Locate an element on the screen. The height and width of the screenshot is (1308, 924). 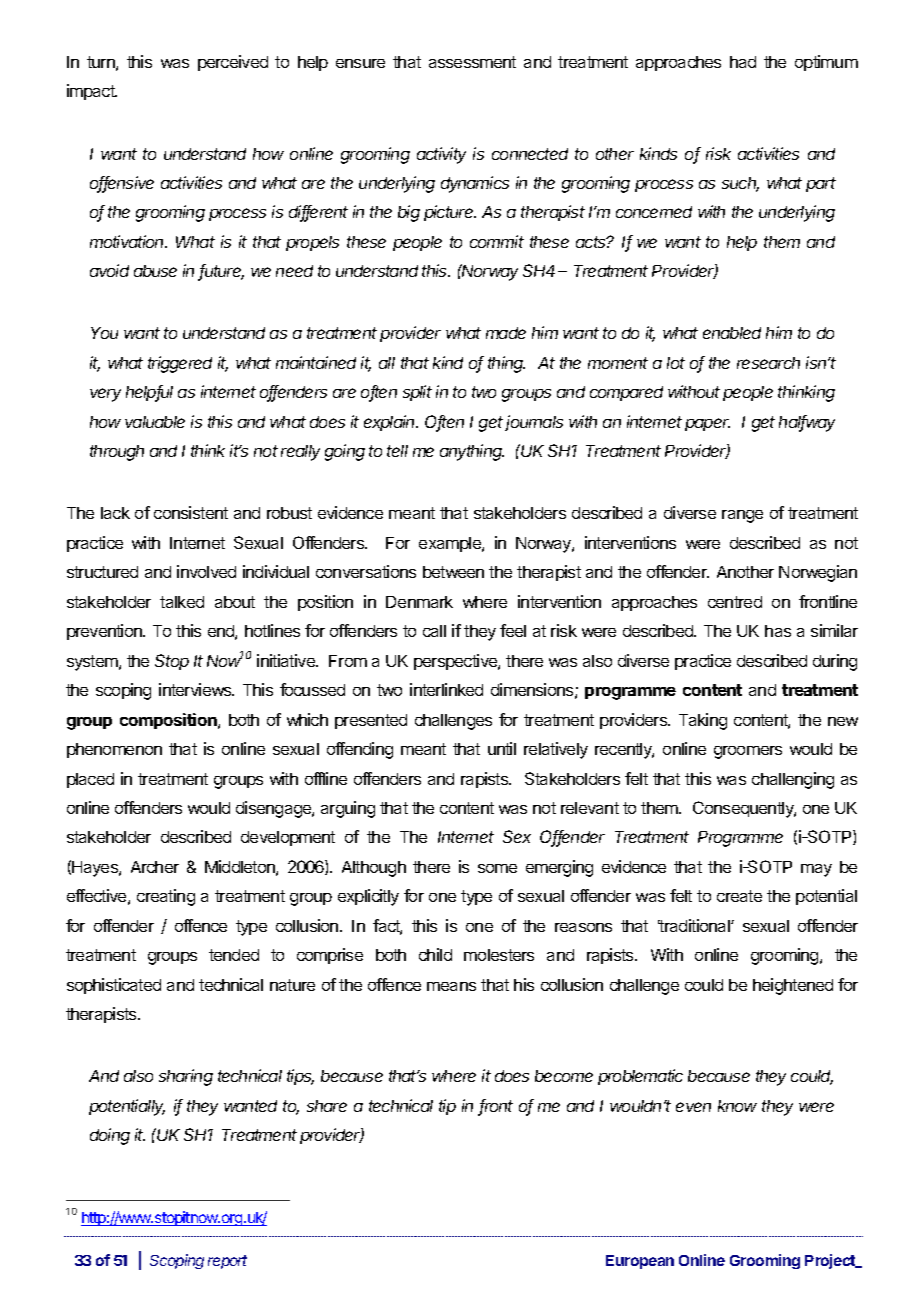
had is located at coordinates (743, 62).
